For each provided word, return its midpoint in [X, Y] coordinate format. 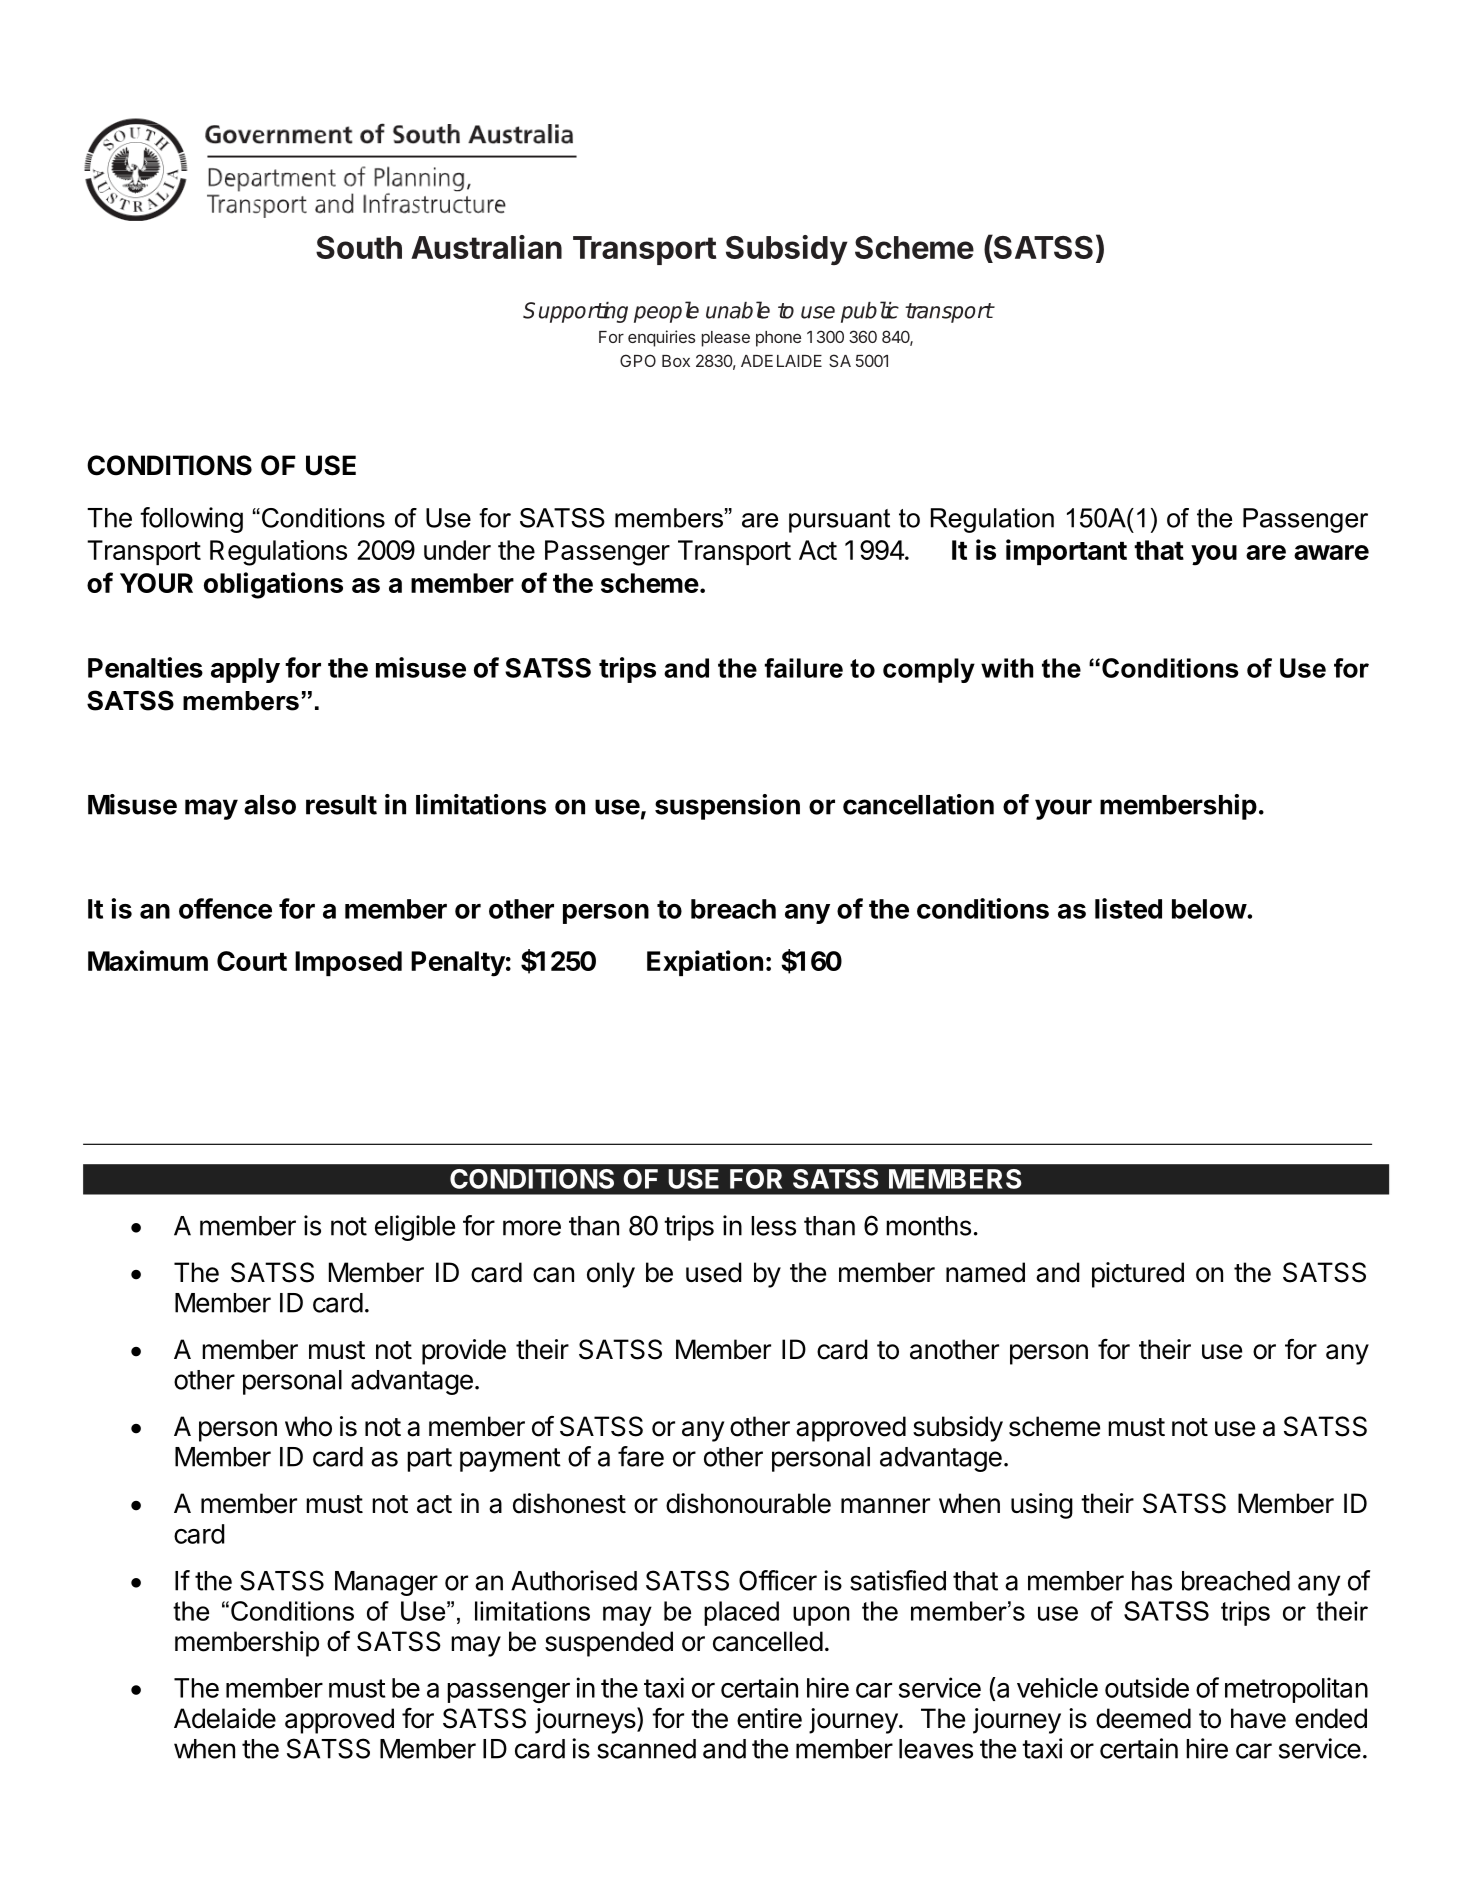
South [359, 247]
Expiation [705, 963]
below [1209, 909]
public [870, 312]
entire [769, 1718]
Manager [386, 1583]
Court [252, 961]
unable [738, 310]
